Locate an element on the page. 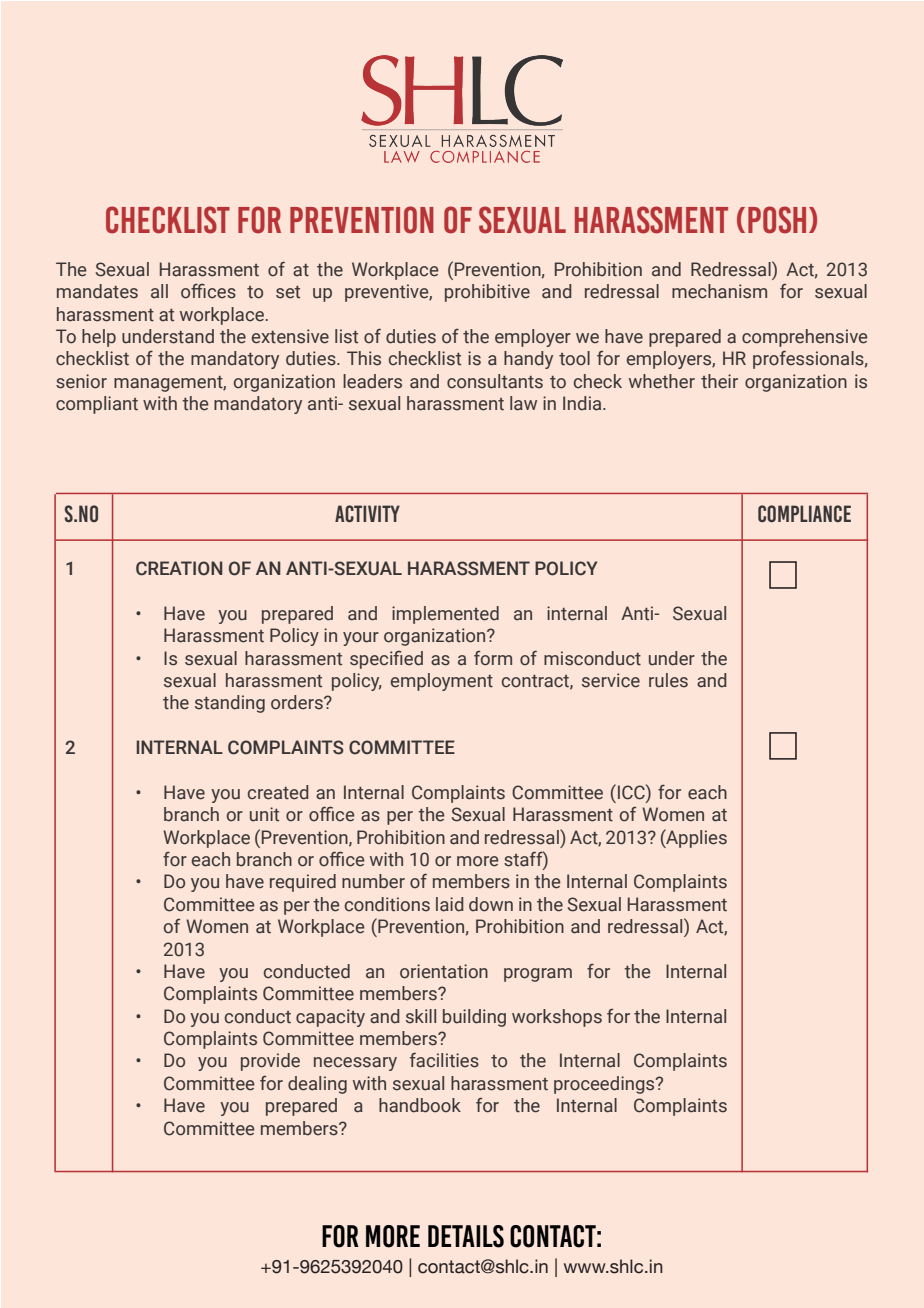 The width and height of the document is (924, 1308). employment is located at coordinates (442, 682).
